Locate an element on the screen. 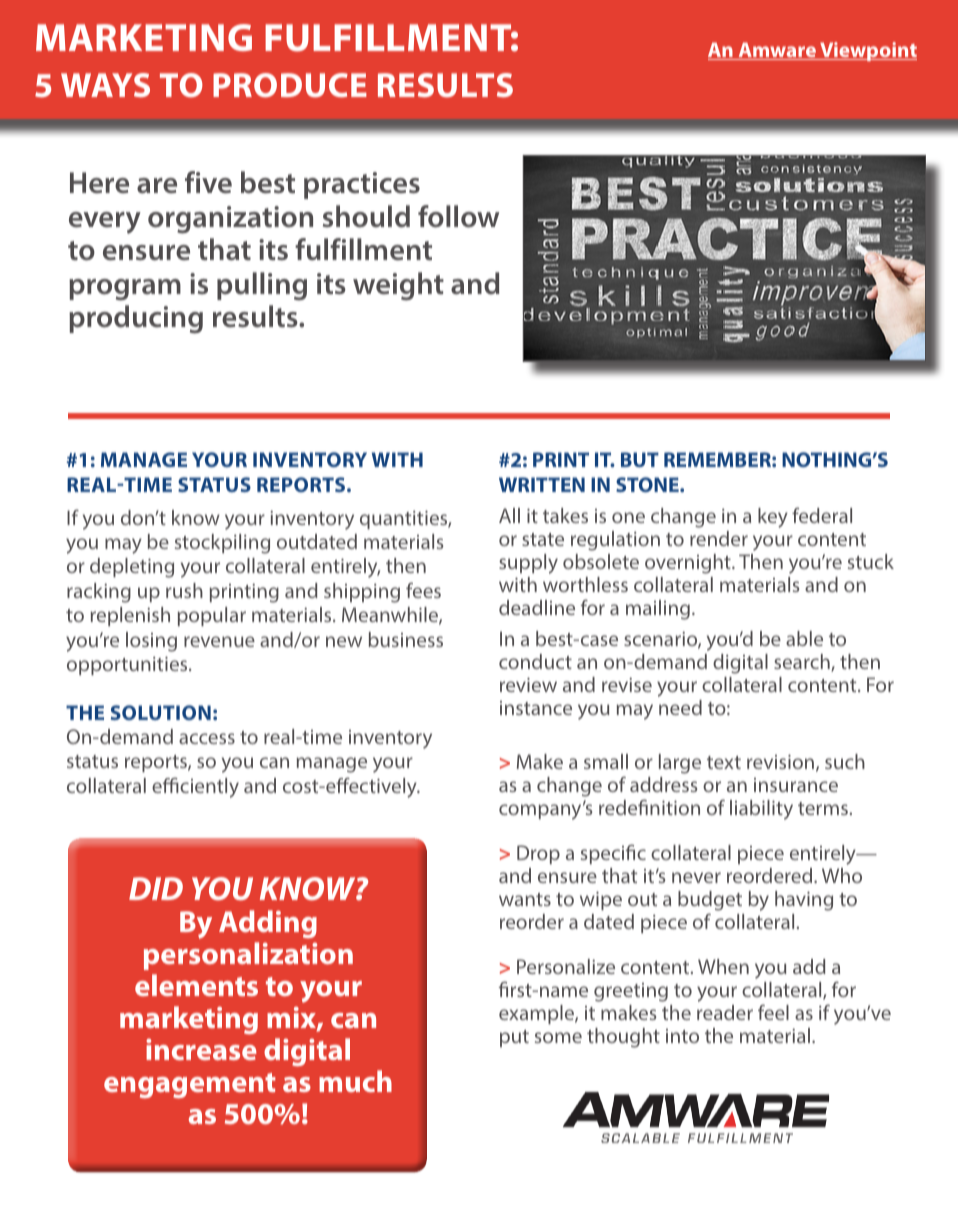  BUT is located at coordinates (640, 459).
